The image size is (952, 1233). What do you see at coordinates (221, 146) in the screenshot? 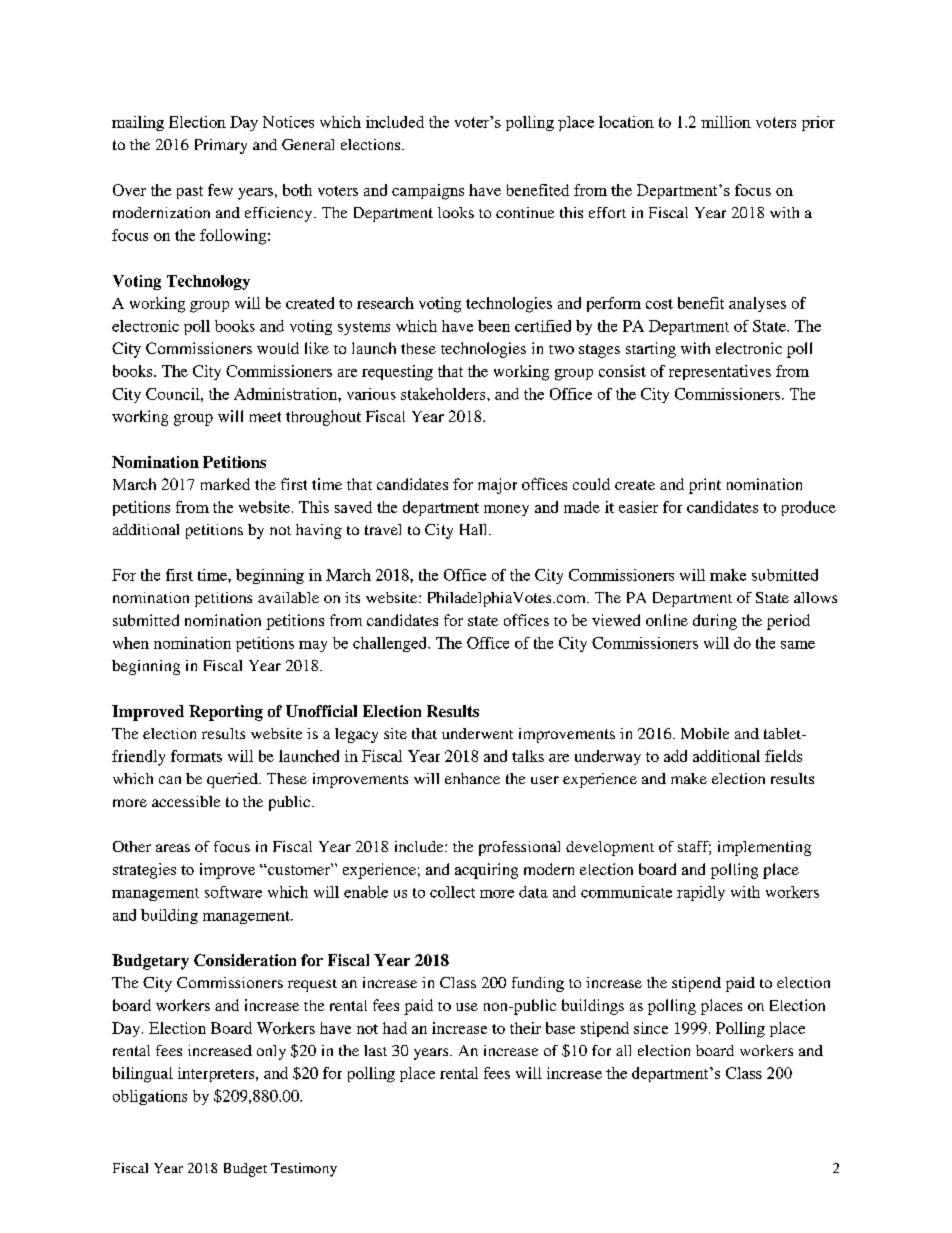
I see `Primary` at bounding box center [221, 146].
